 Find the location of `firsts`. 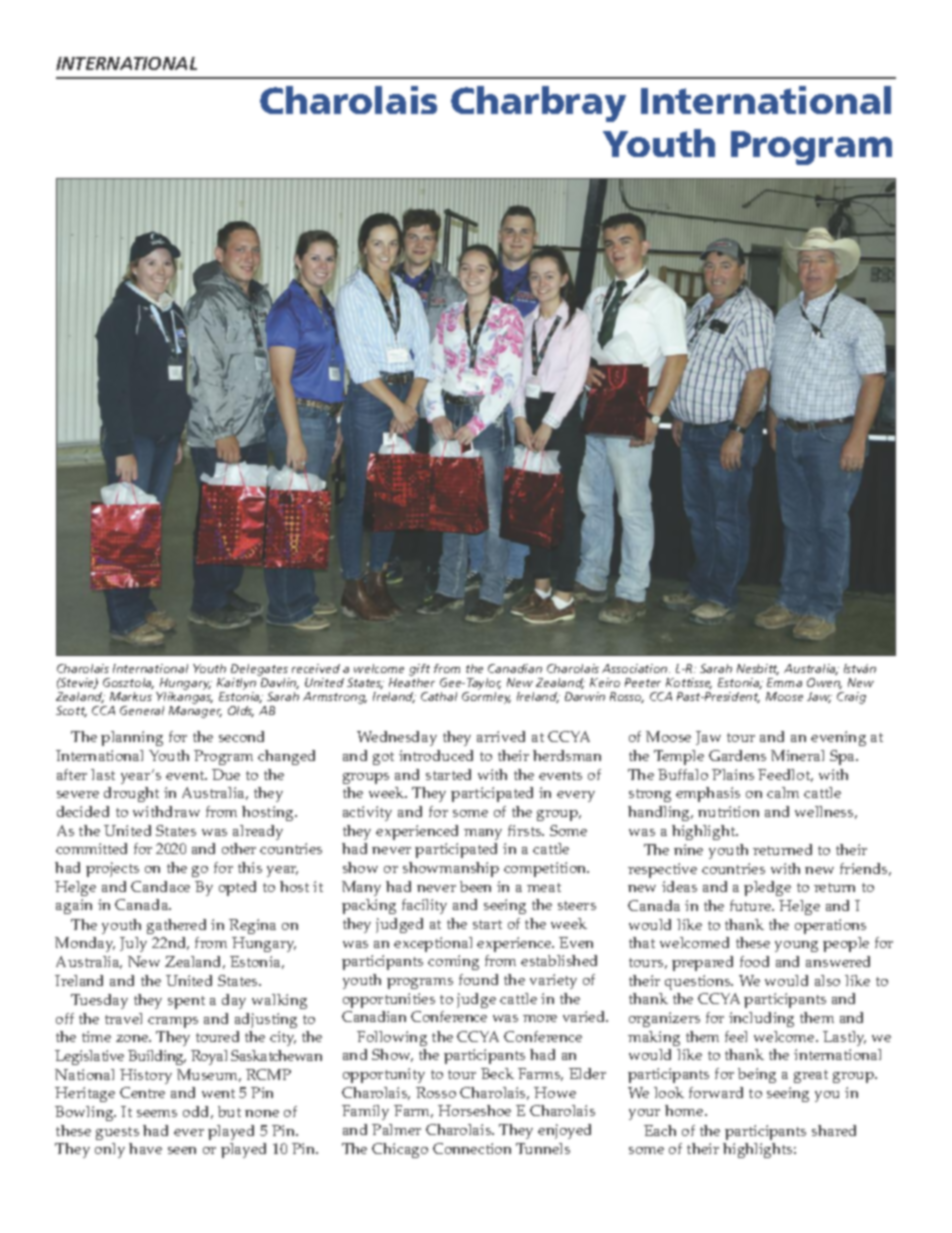

firsts is located at coordinates (526, 830).
